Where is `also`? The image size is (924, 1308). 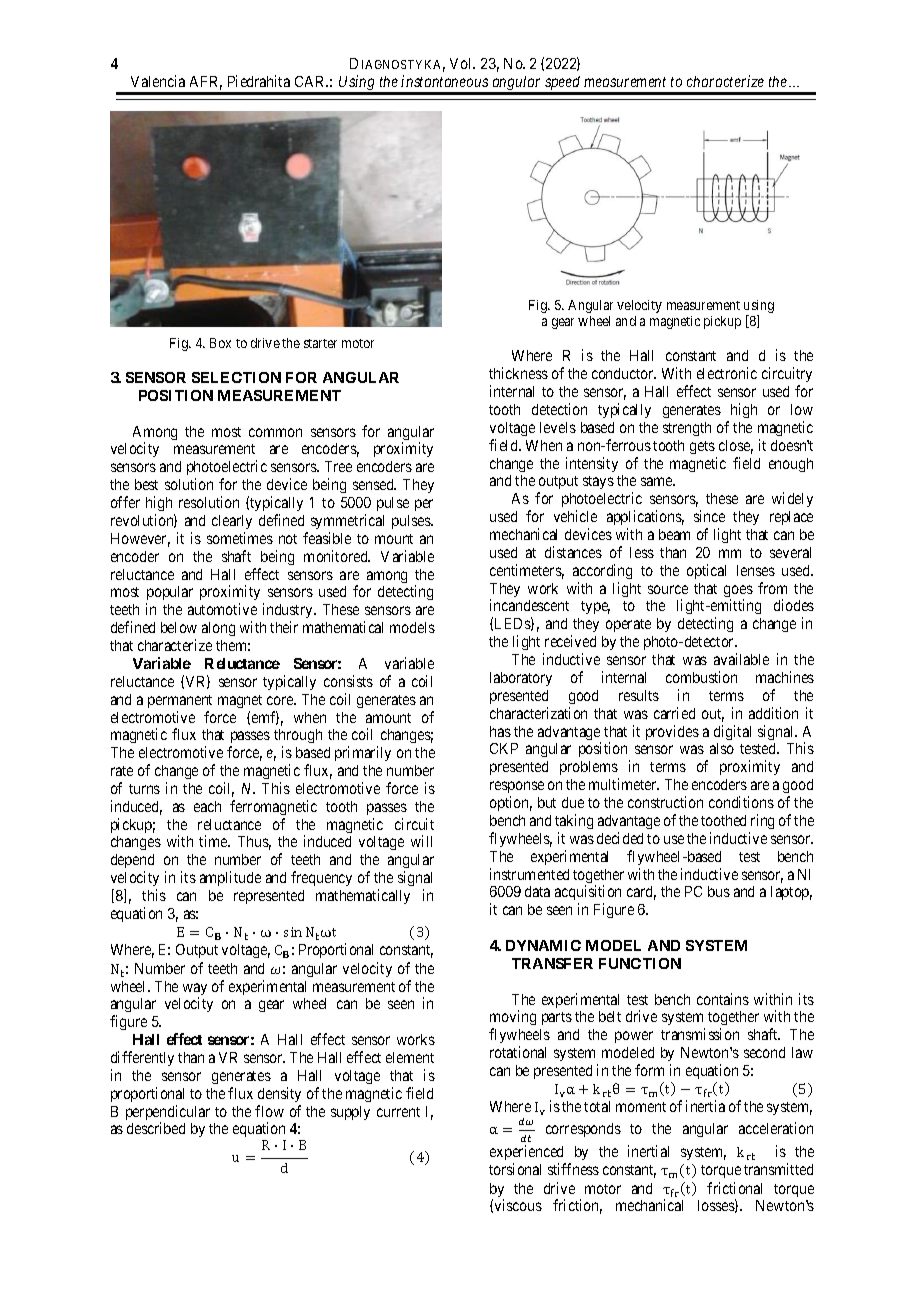
also is located at coordinates (722, 748).
